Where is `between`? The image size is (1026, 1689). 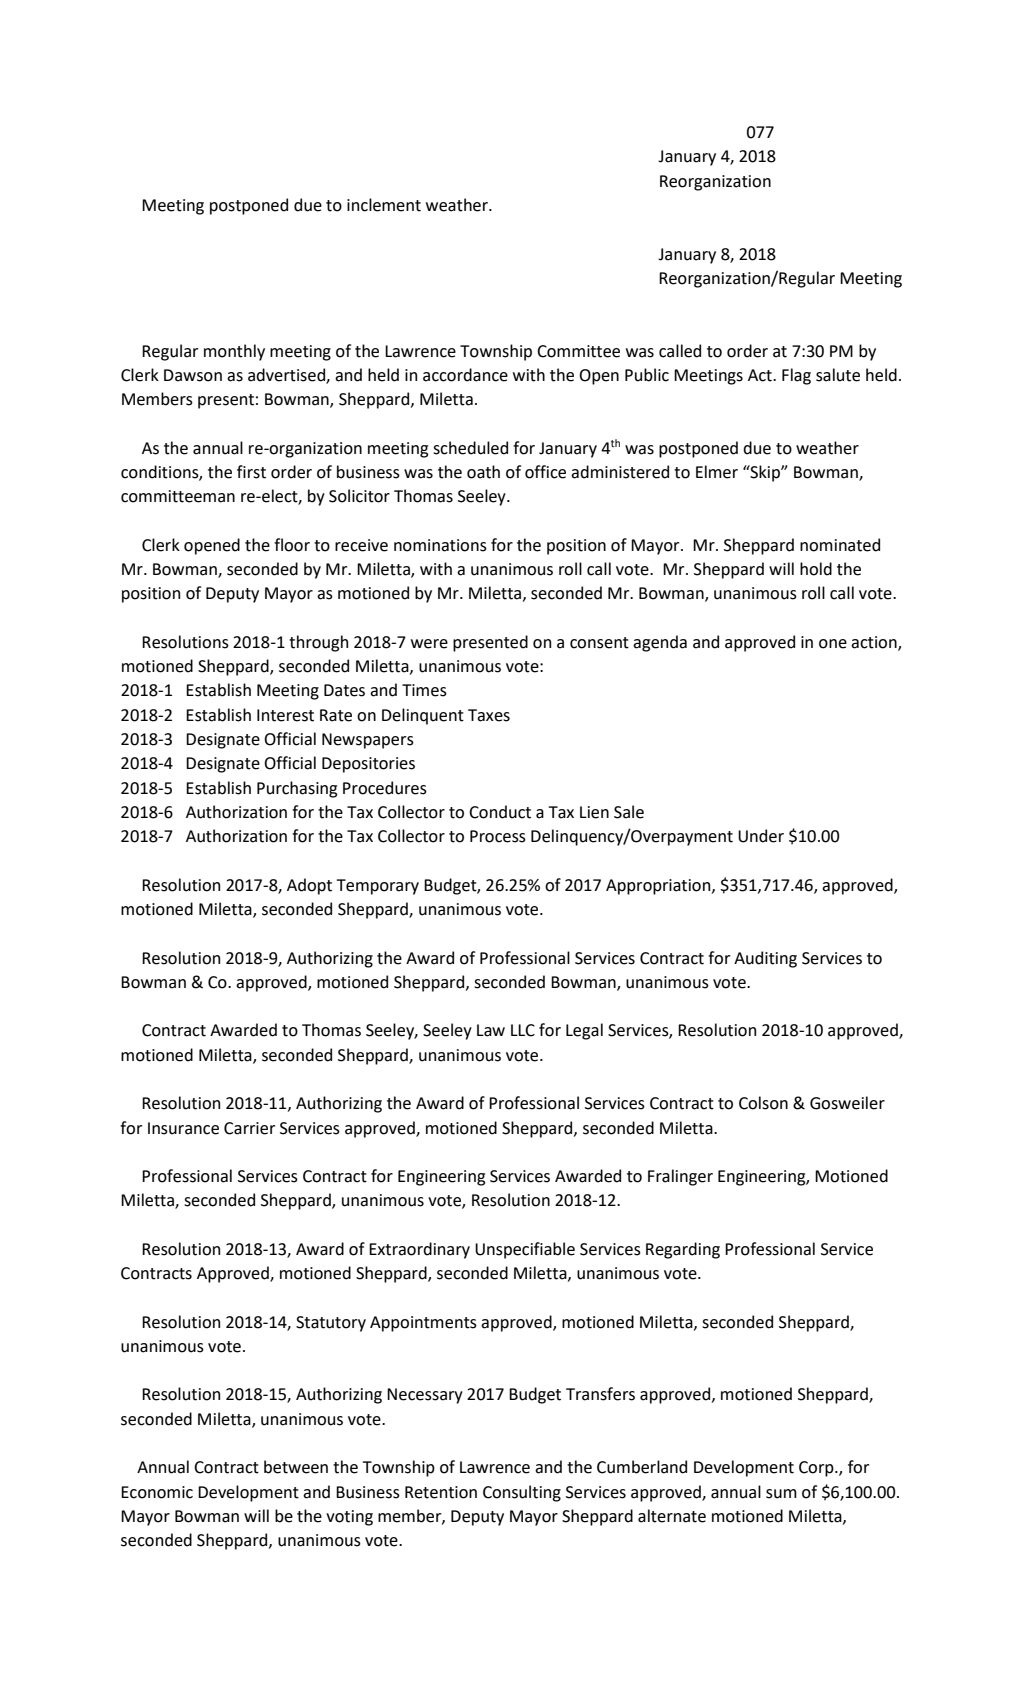
between is located at coordinates (296, 1467).
